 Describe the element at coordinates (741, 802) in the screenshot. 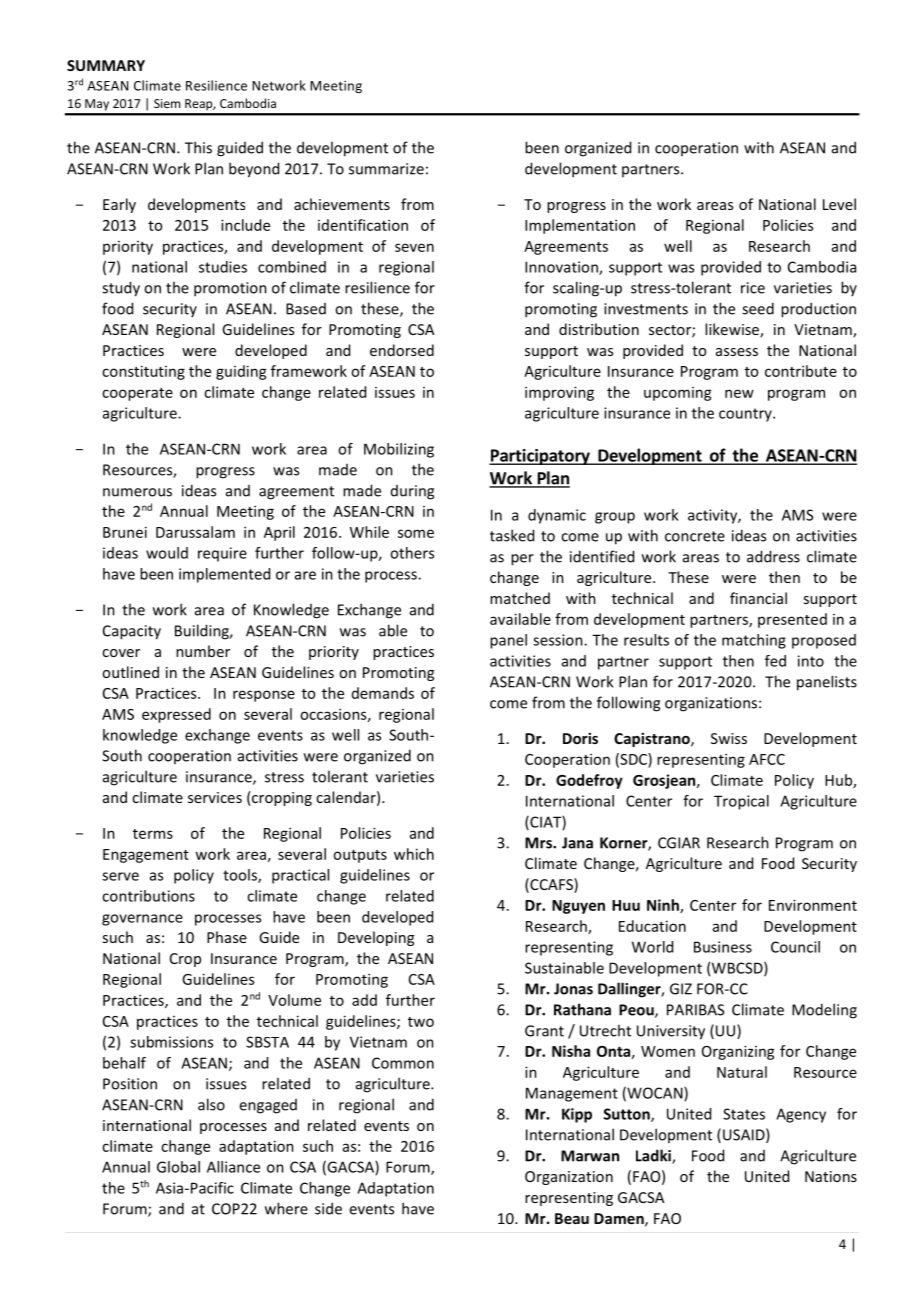

I see `Tropical` at that location.
